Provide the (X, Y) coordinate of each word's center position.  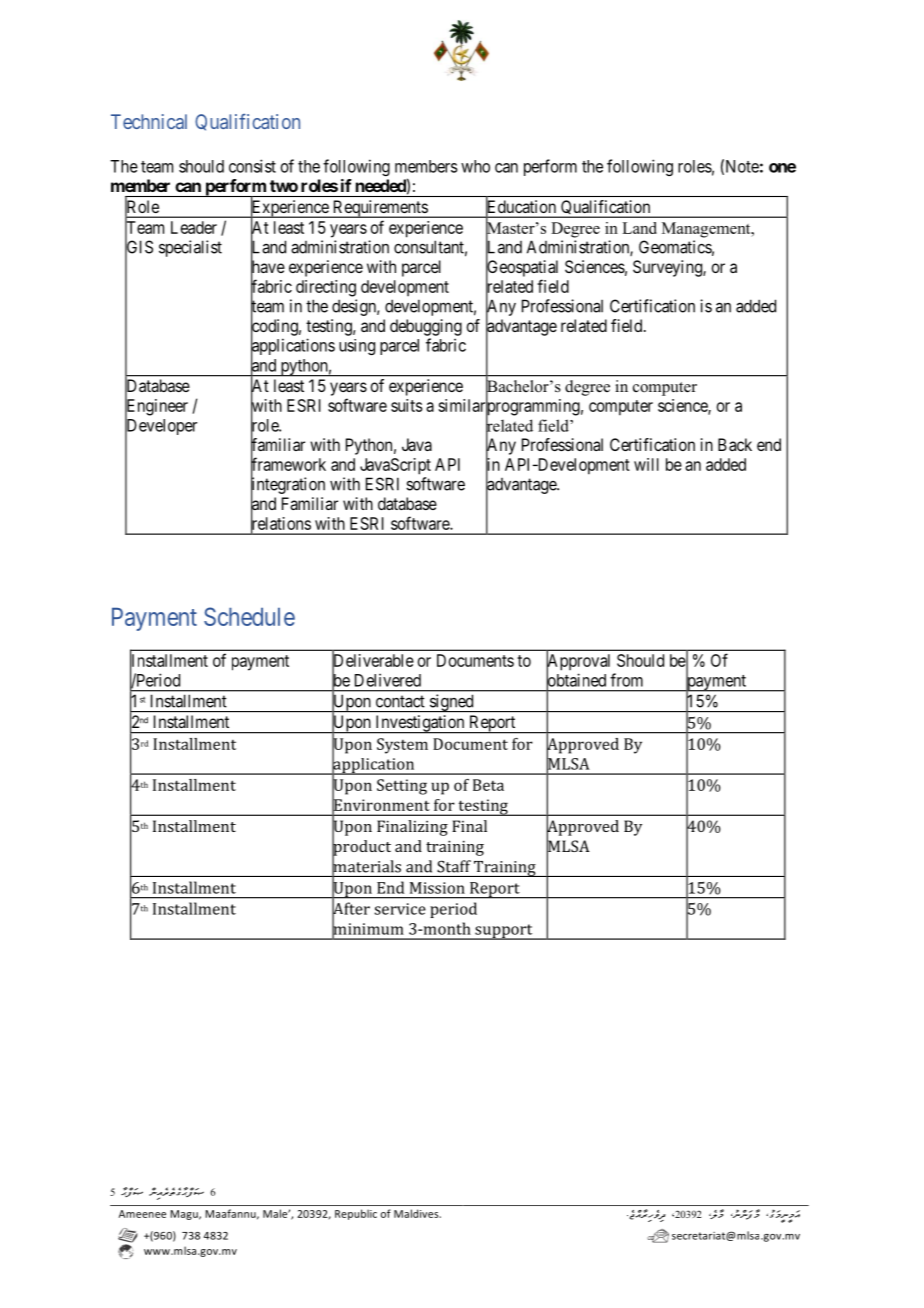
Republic (356, 1214)
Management (707, 230)
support (504, 932)
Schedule (249, 616)
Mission (437, 888)
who (475, 166)
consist (252, 166)
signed (451, 703)
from (626, 680)
